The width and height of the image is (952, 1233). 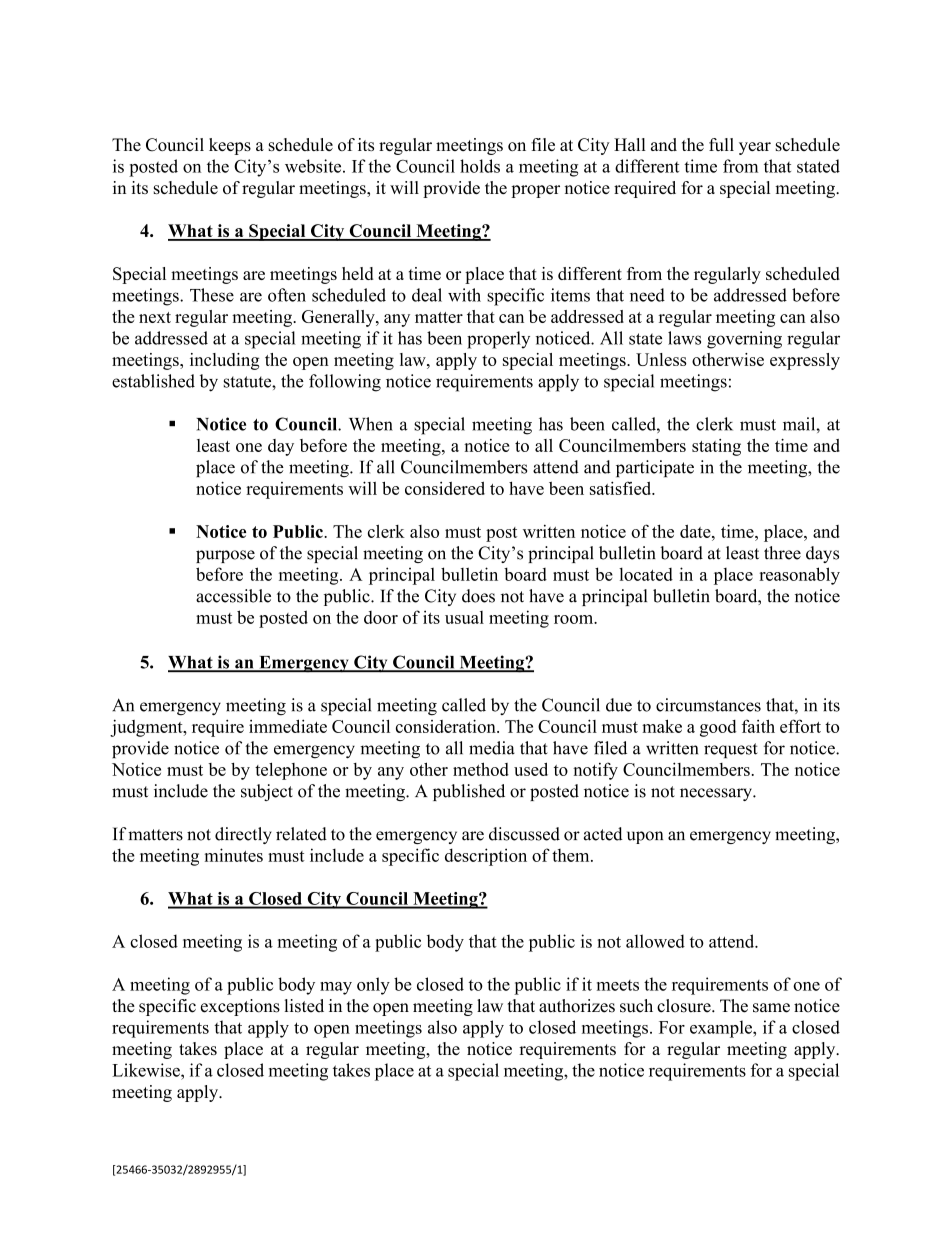 What do you see at coordinates (799, 576) in the image?
I see `reasonably` at bounding box center [799, 576].
